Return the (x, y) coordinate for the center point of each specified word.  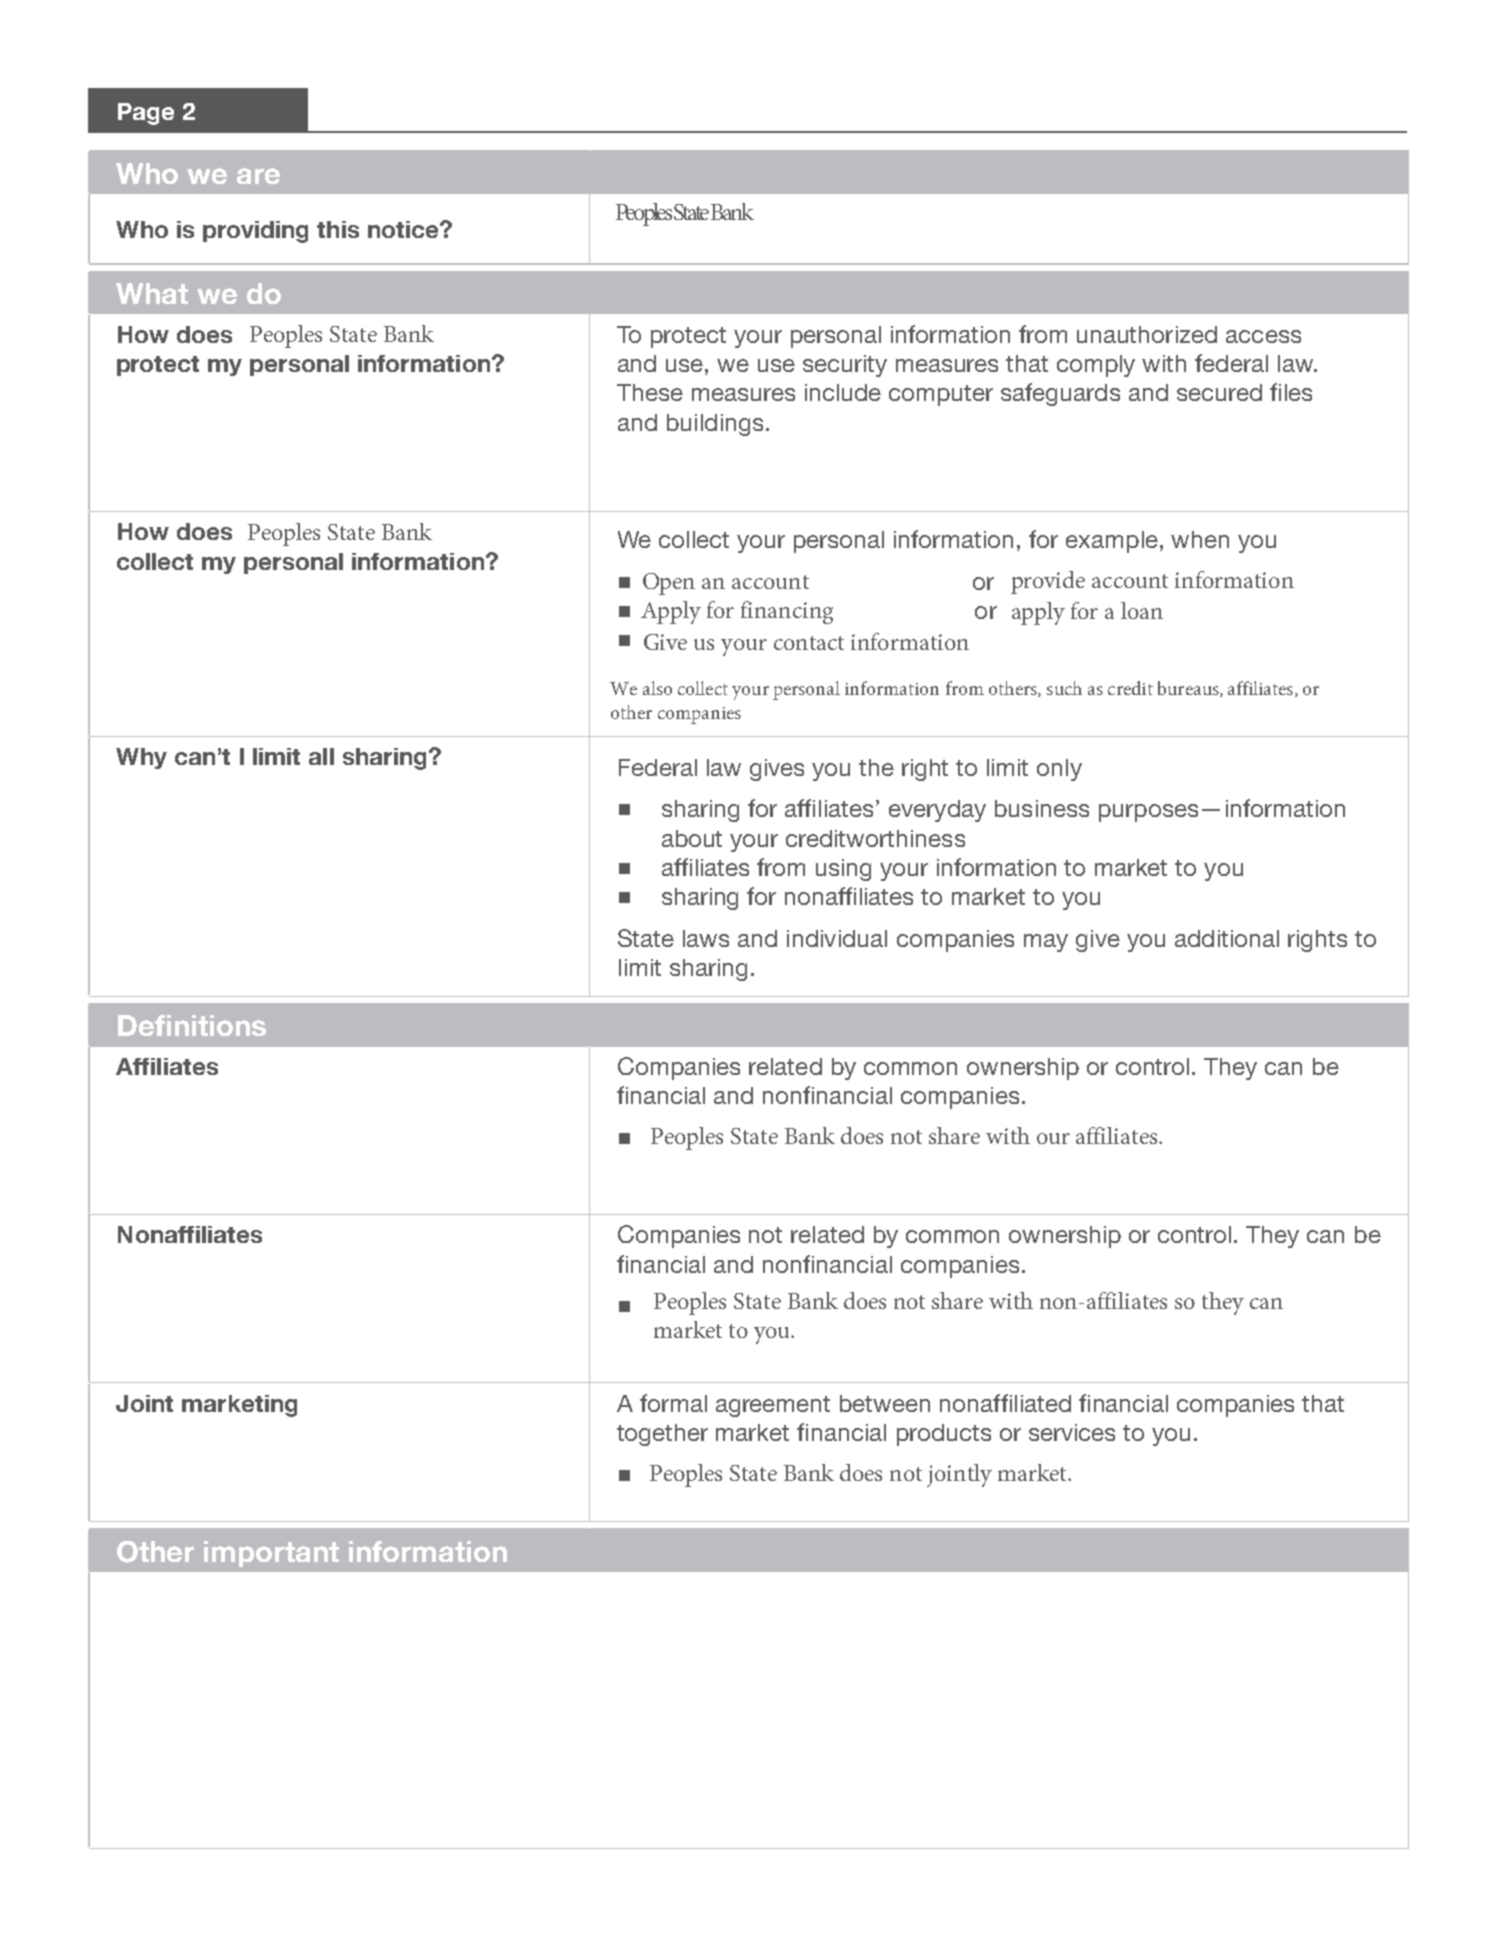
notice (404, 229)
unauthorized (1147, 334)
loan (1142, 610)
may (1046, 943)
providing (255, 232)
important (271, 1554)
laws (706, 938)
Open (669, 584)
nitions (220, 1025)
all (321, 756)
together (662, 1435)
